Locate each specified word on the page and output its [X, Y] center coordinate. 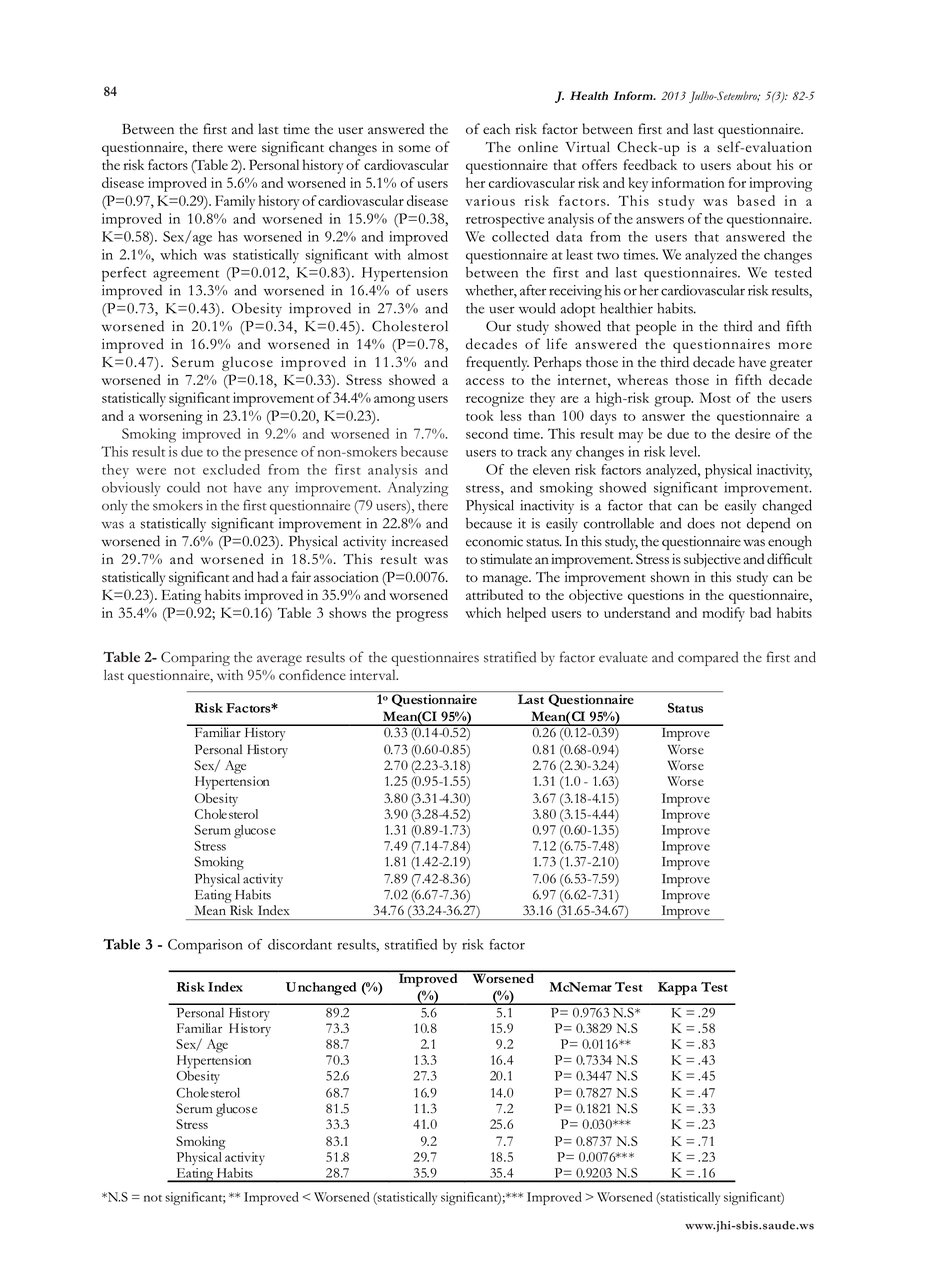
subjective [712, 560]
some [414, 148]
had [268, 576]
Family [235, 202]
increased [420, 541]
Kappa [677, 988]
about [754, 164]
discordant [300, 944]
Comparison [205, 946]
